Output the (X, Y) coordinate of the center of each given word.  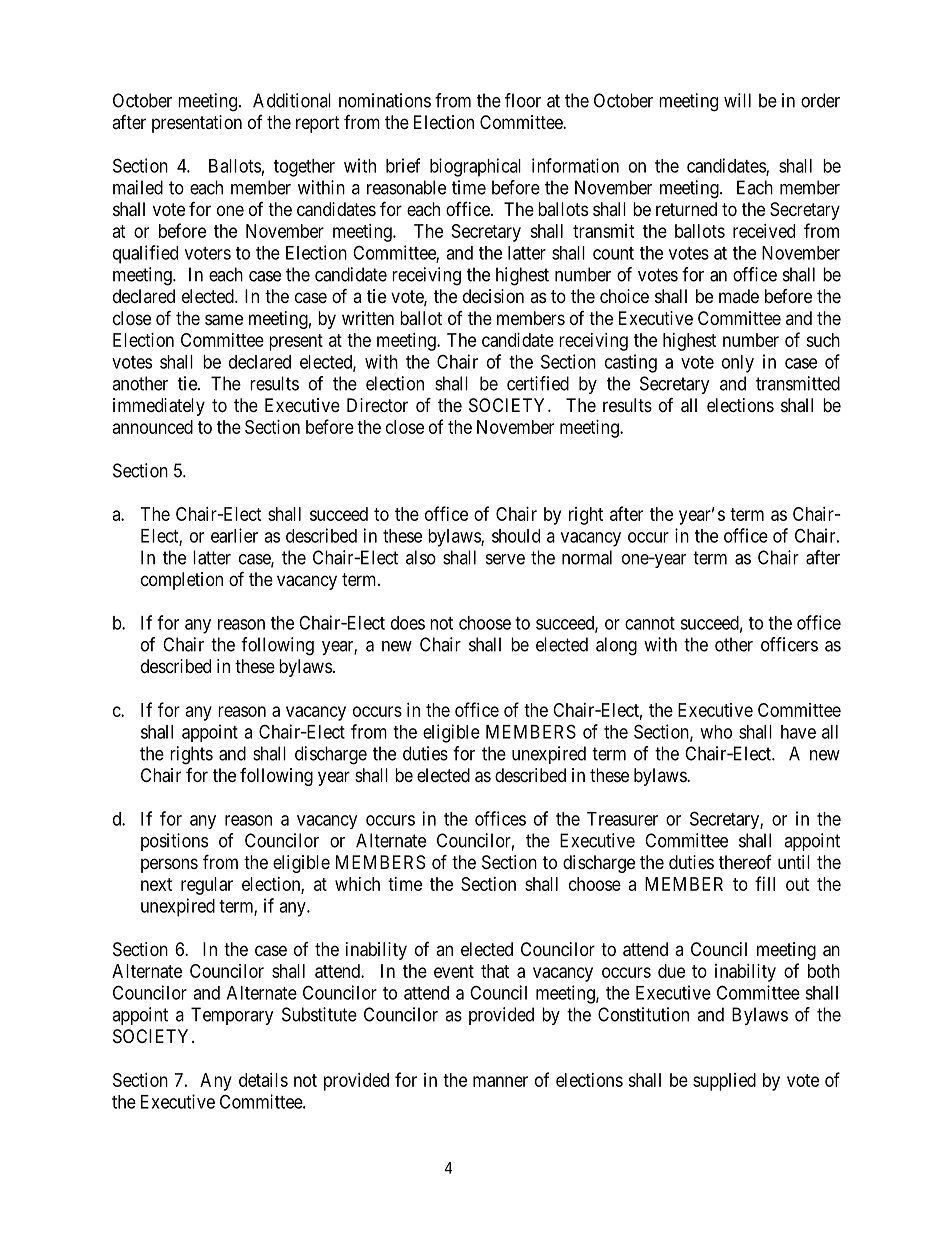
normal (587, 557)
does (408, 623)
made (739, 296)
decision (493, 296)
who (716, 732)
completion (182, 581)
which (357, 884)
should (516, 536)
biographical (475, 167)
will (737, 100)
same (224, 320)
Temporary (232, 1016)
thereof (745, 862)
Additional (292, 100)
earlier (234, 535)
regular (207, 886)
